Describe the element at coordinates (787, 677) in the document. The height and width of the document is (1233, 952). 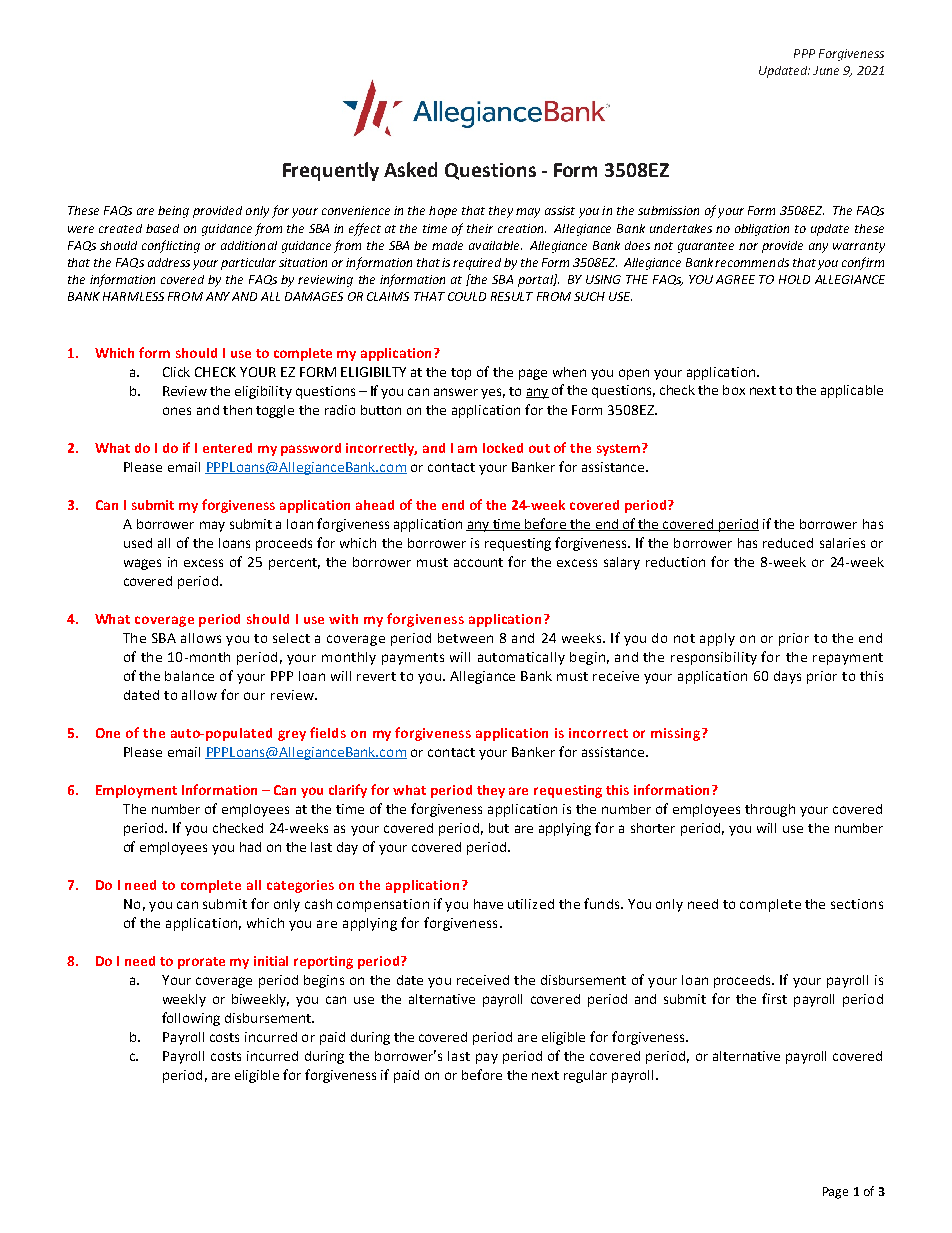
I see `days` at that location.
